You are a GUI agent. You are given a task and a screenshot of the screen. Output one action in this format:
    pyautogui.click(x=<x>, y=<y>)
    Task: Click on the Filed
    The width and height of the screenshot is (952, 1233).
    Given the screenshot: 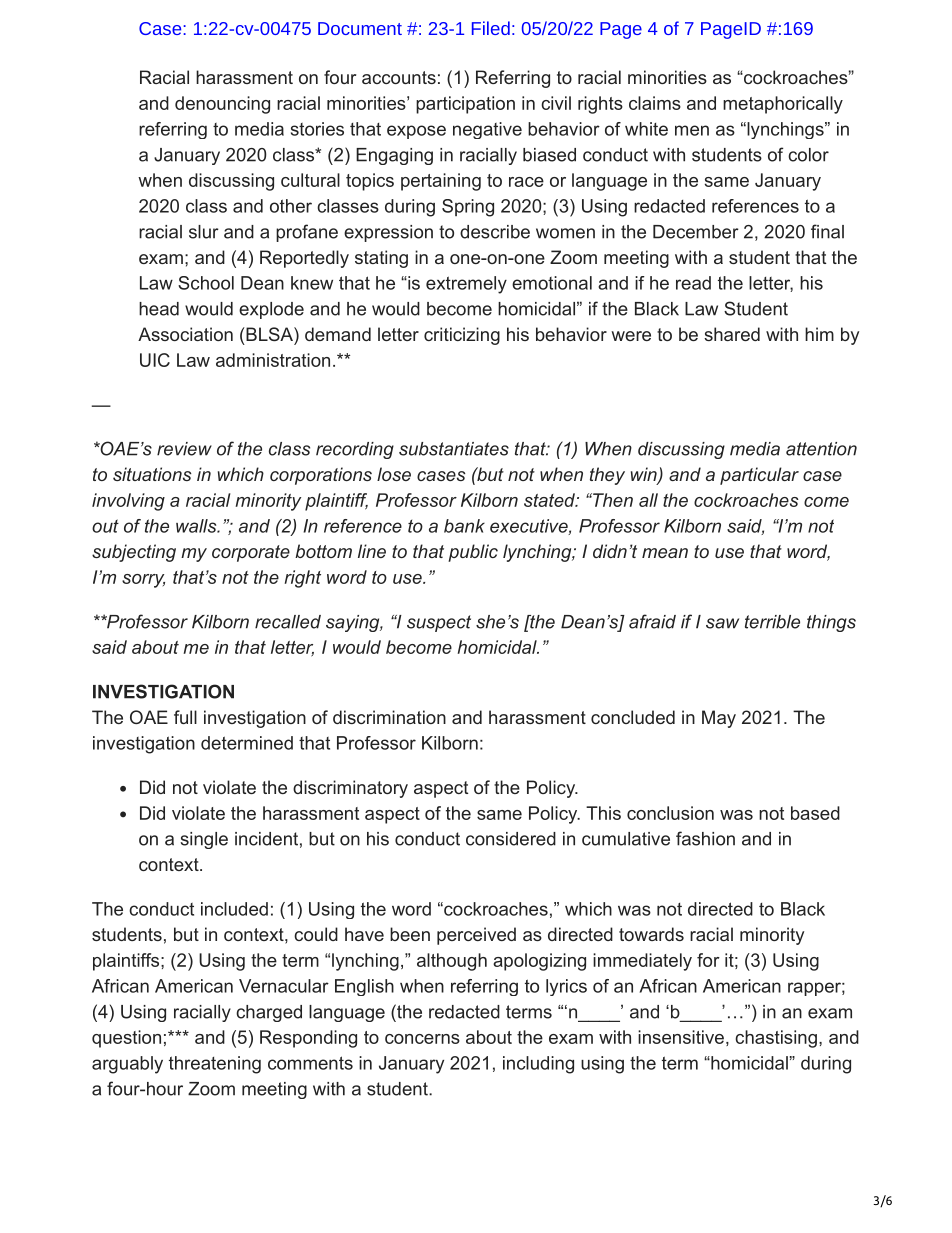 What is the action you would take?
    pyautogui.click(x=491, y=28)
